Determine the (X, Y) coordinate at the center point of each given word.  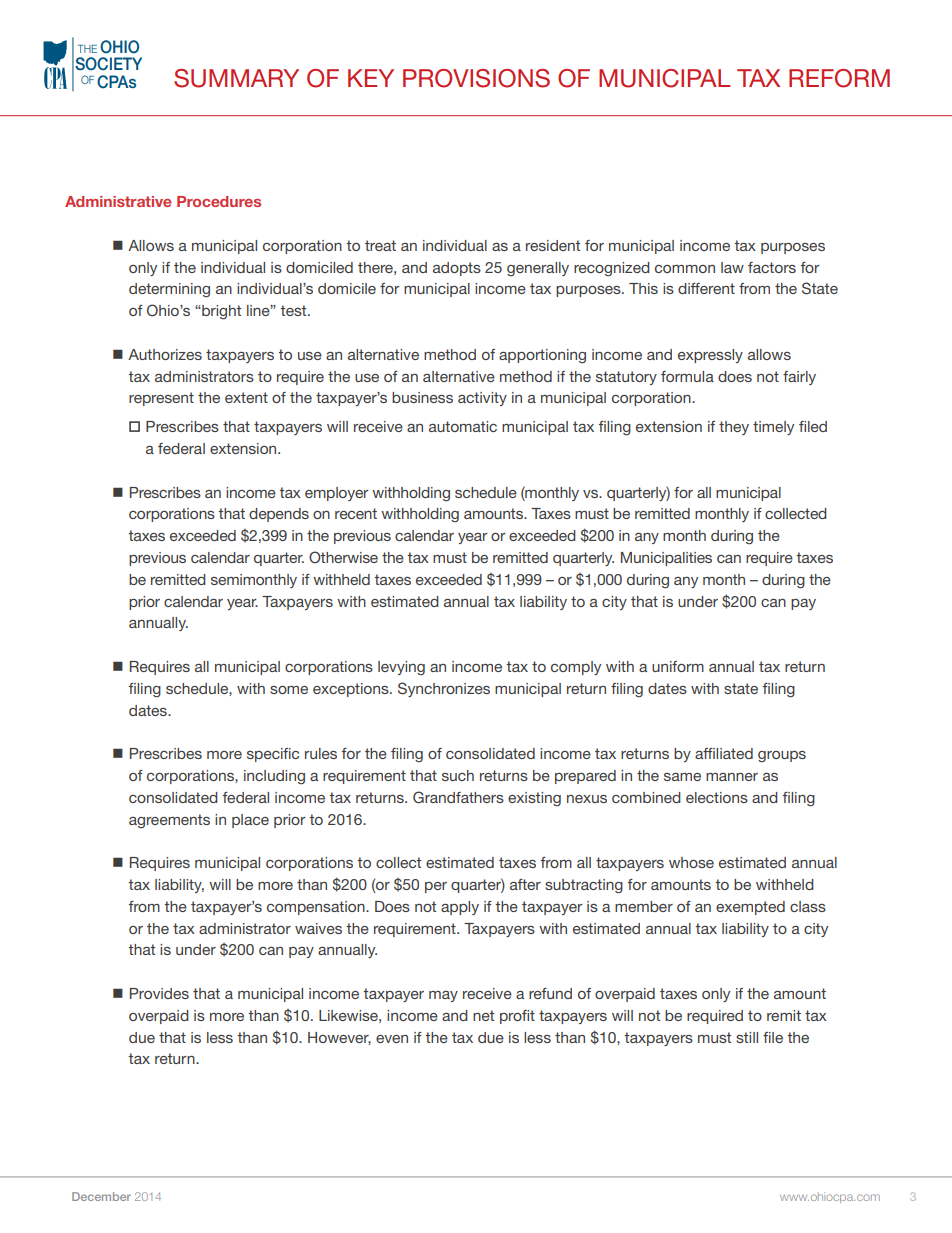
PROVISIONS (476, 78)
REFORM (839, 78)
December (101, 1196)
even (392, 1039)
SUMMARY (236, 78)
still (747, 1037)
